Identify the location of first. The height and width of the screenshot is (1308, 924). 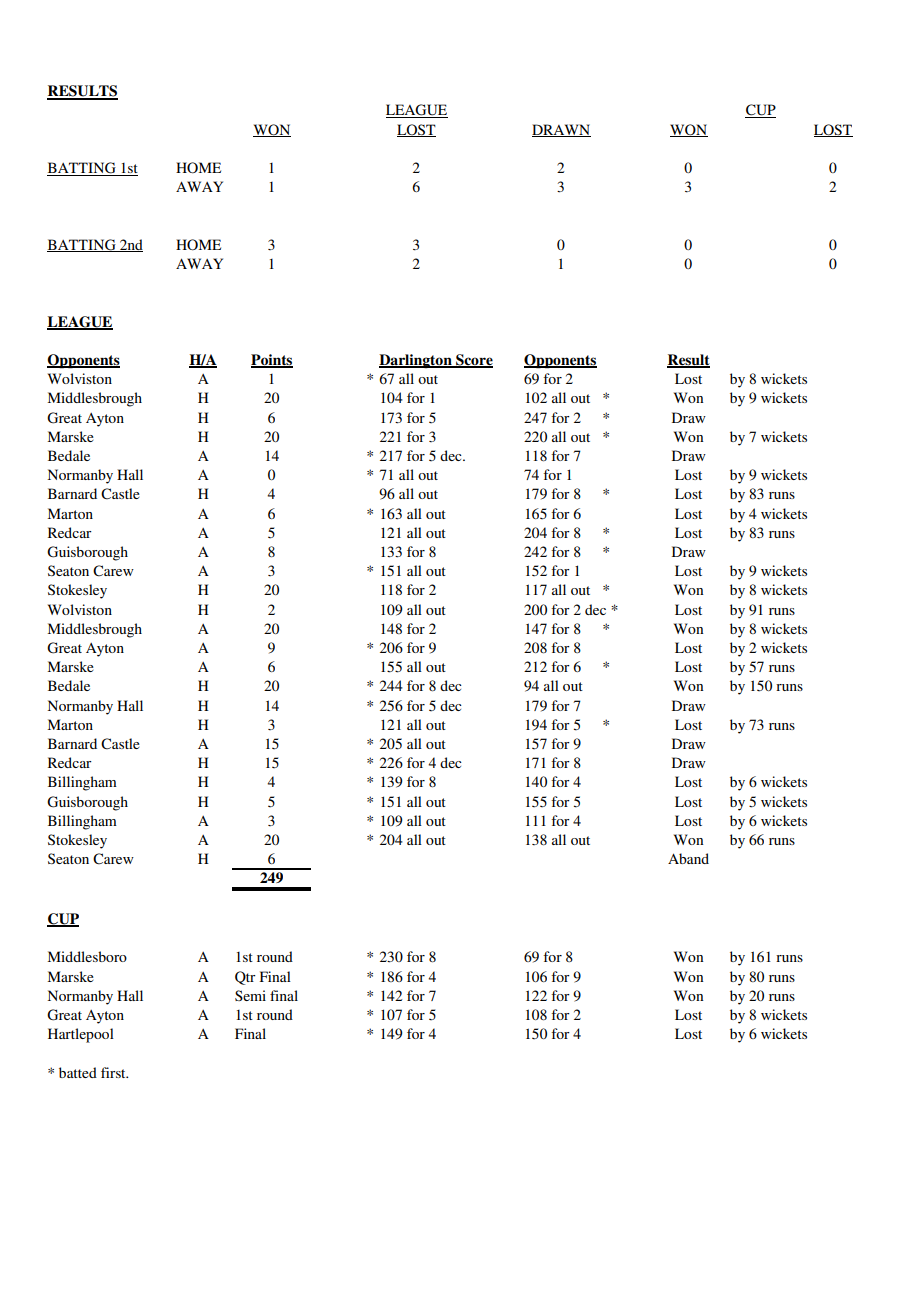
(114, 1072).
